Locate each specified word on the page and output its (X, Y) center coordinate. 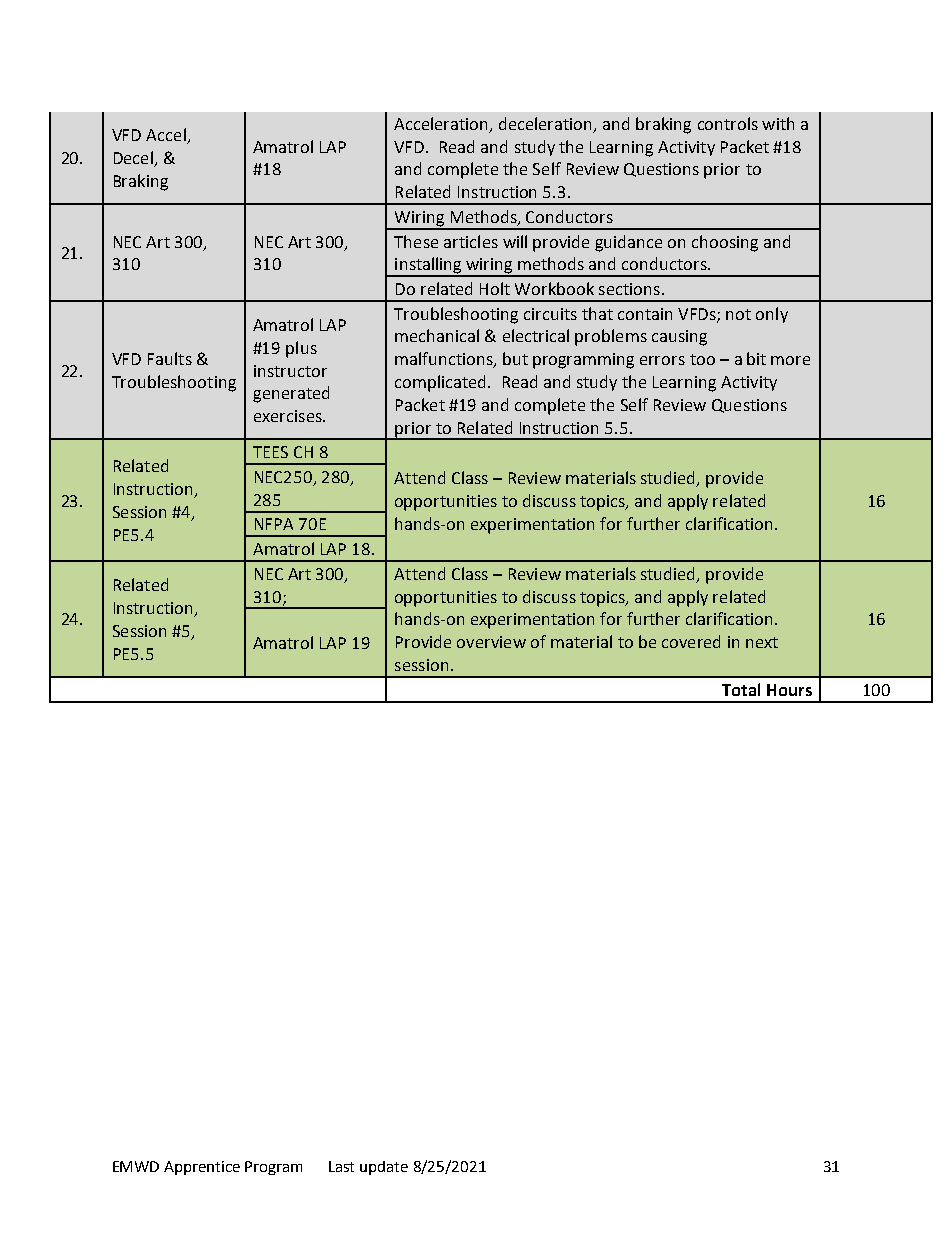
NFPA (274, 524)
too (702, 359)
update (384, 1168)
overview (491, 642)
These (416, 241)
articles (471, 241)
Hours (789, 690)
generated (291, 394)
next (762, 642)
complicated (442, 383)
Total (741, 689)
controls (728, 123)
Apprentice (202, 1168)
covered (691, 641)
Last (341, 1166)
